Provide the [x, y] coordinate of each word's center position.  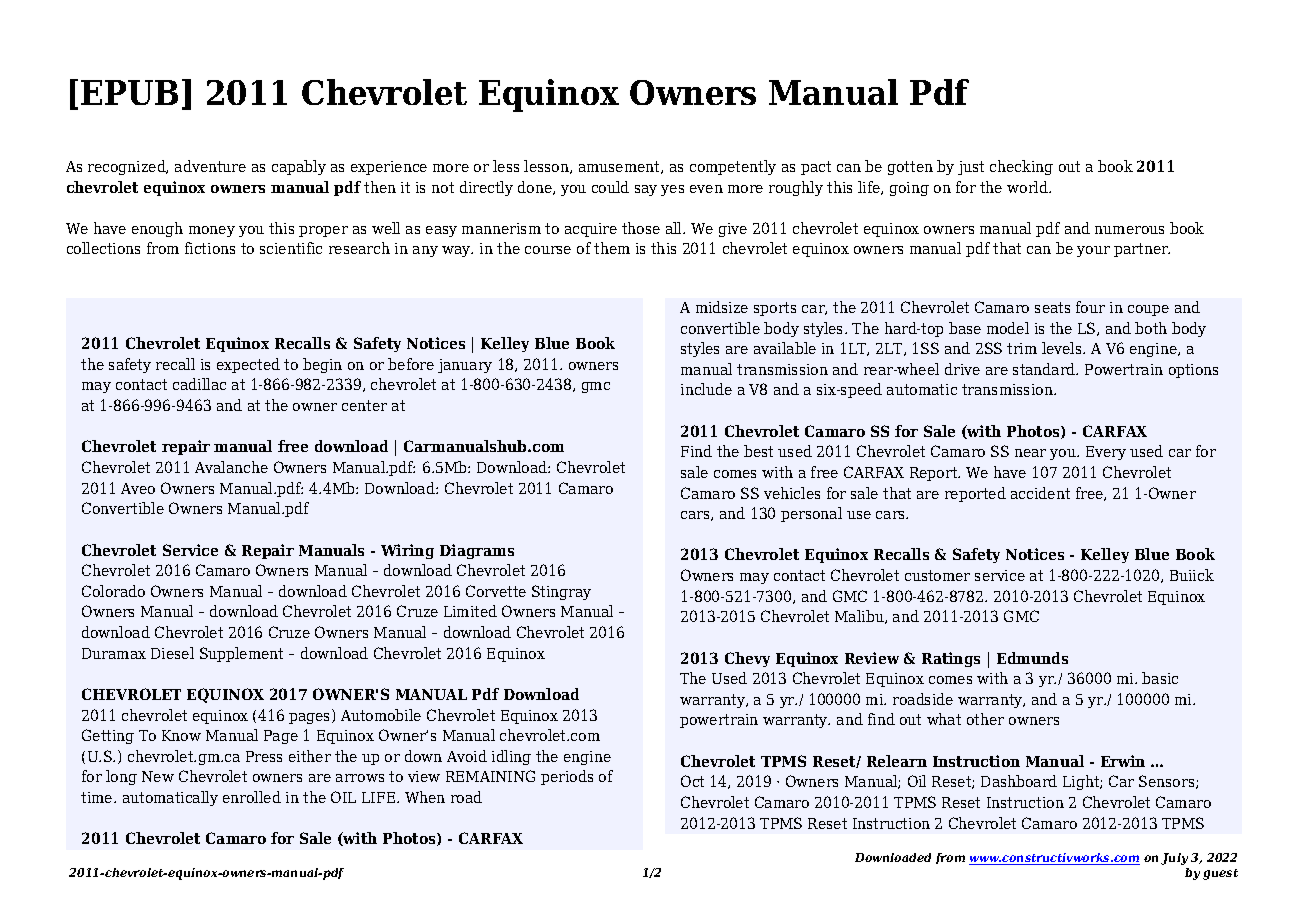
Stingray [561, 592]
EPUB [129, 92]
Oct [692, 781]
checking [1021, 167]
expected [248, 365]
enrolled [252, 797]
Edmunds [1032, 658]
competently [733, 167]
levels [1063, 348]
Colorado [113, 591]
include [706, 389]
